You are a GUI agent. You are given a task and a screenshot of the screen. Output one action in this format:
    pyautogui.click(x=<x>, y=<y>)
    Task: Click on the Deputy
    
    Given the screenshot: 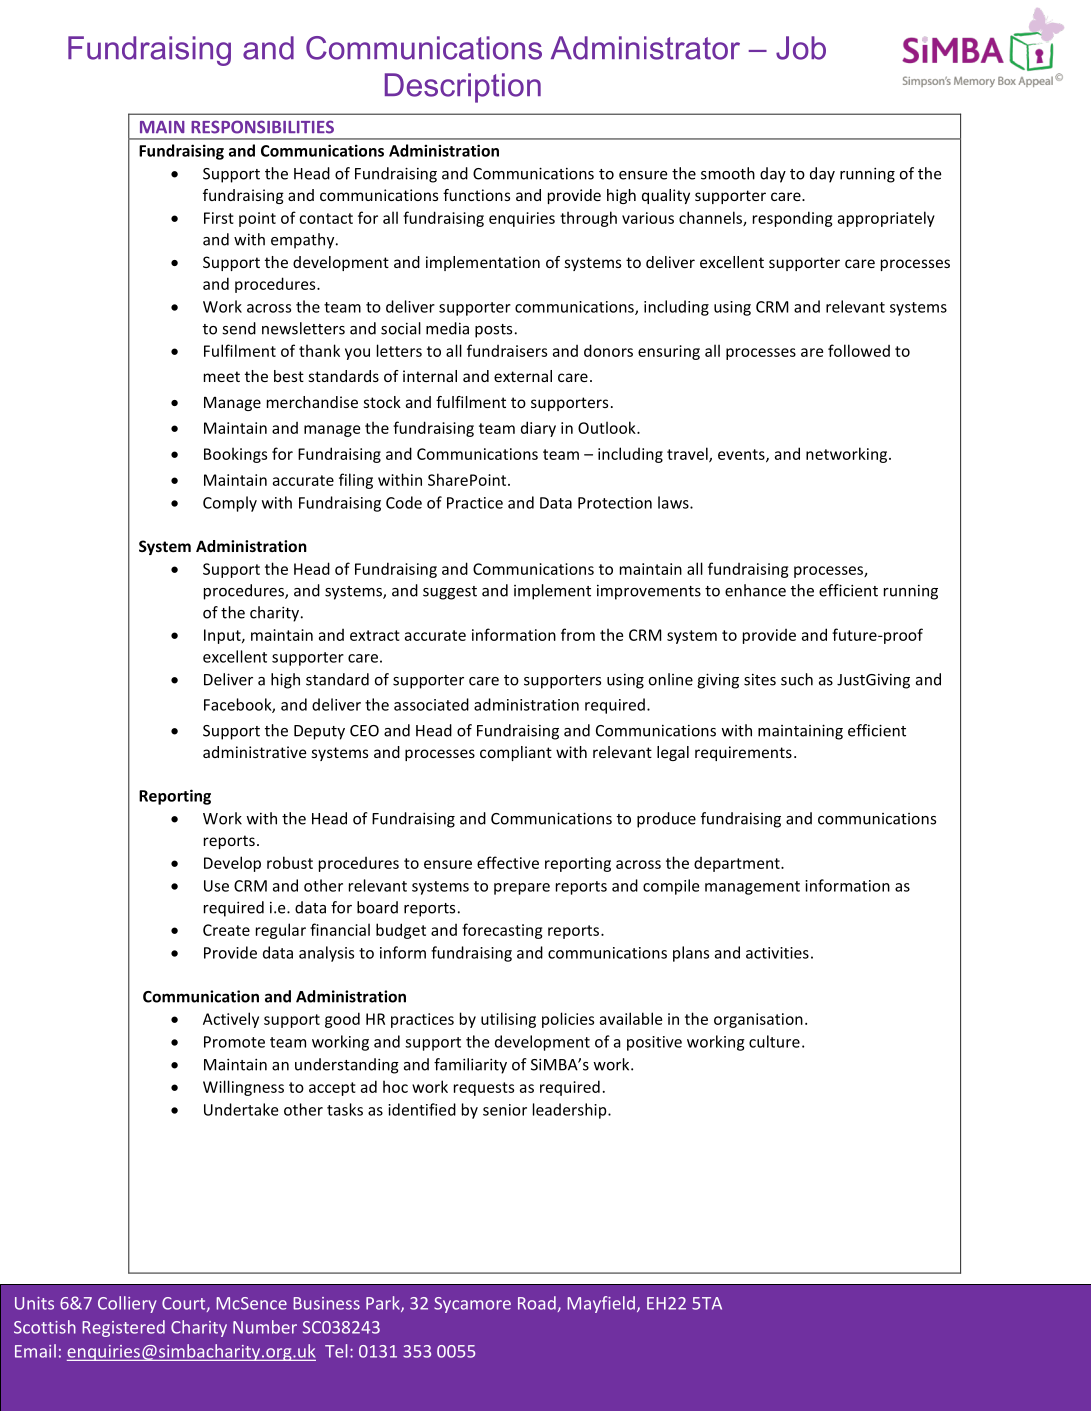 What is the action you would take?
    pyautogui.click(x=319, y=732)
